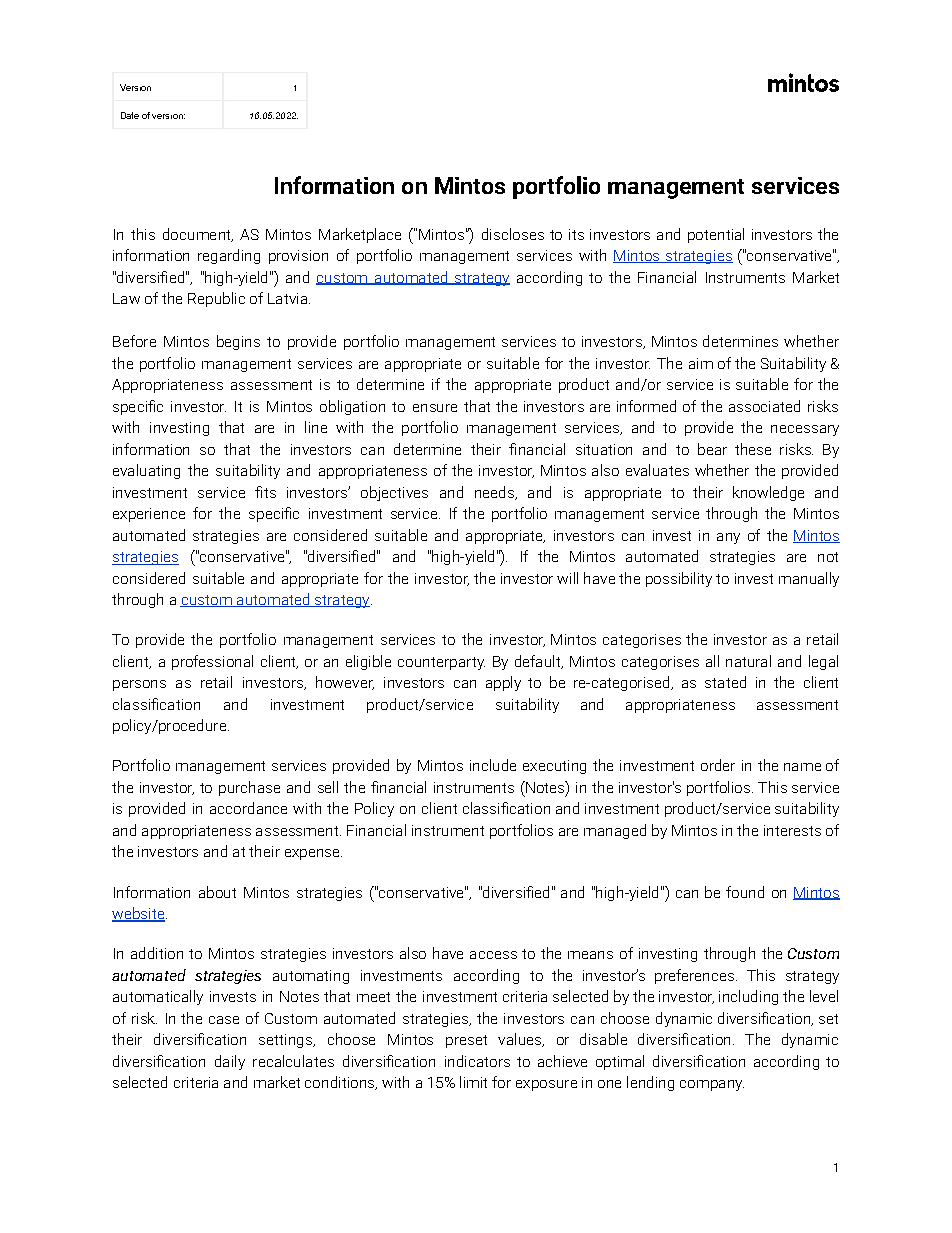 This screenshot has width=952, height=1233. Describe the element at coordinates (212, 662) in the screenshot. I see `professional` at that location.
